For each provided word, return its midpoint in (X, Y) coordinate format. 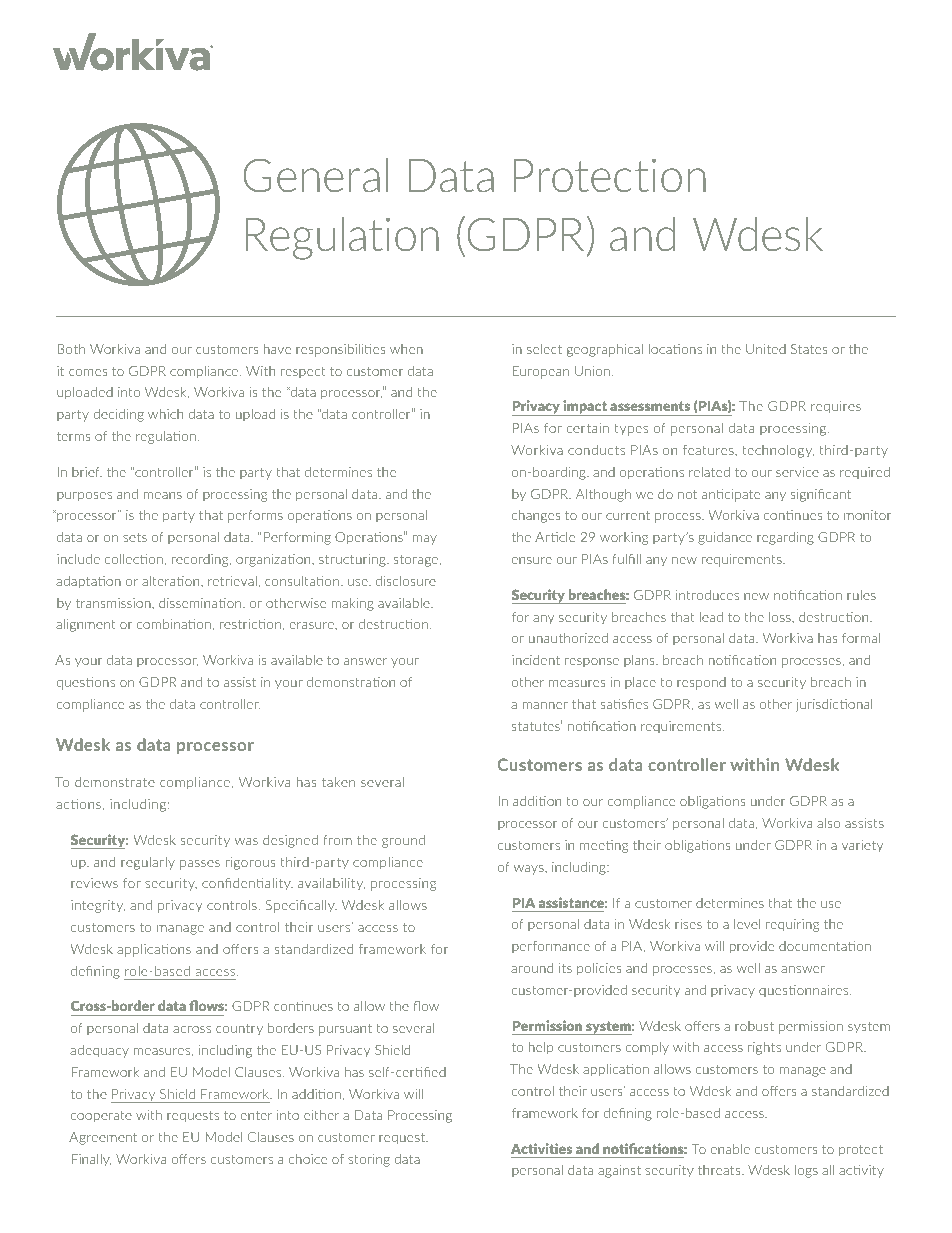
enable (730, 1149)
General (316, 175)
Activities (541, 1148)
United (766, 349)
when (406, 349)
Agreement (103, 1138)
